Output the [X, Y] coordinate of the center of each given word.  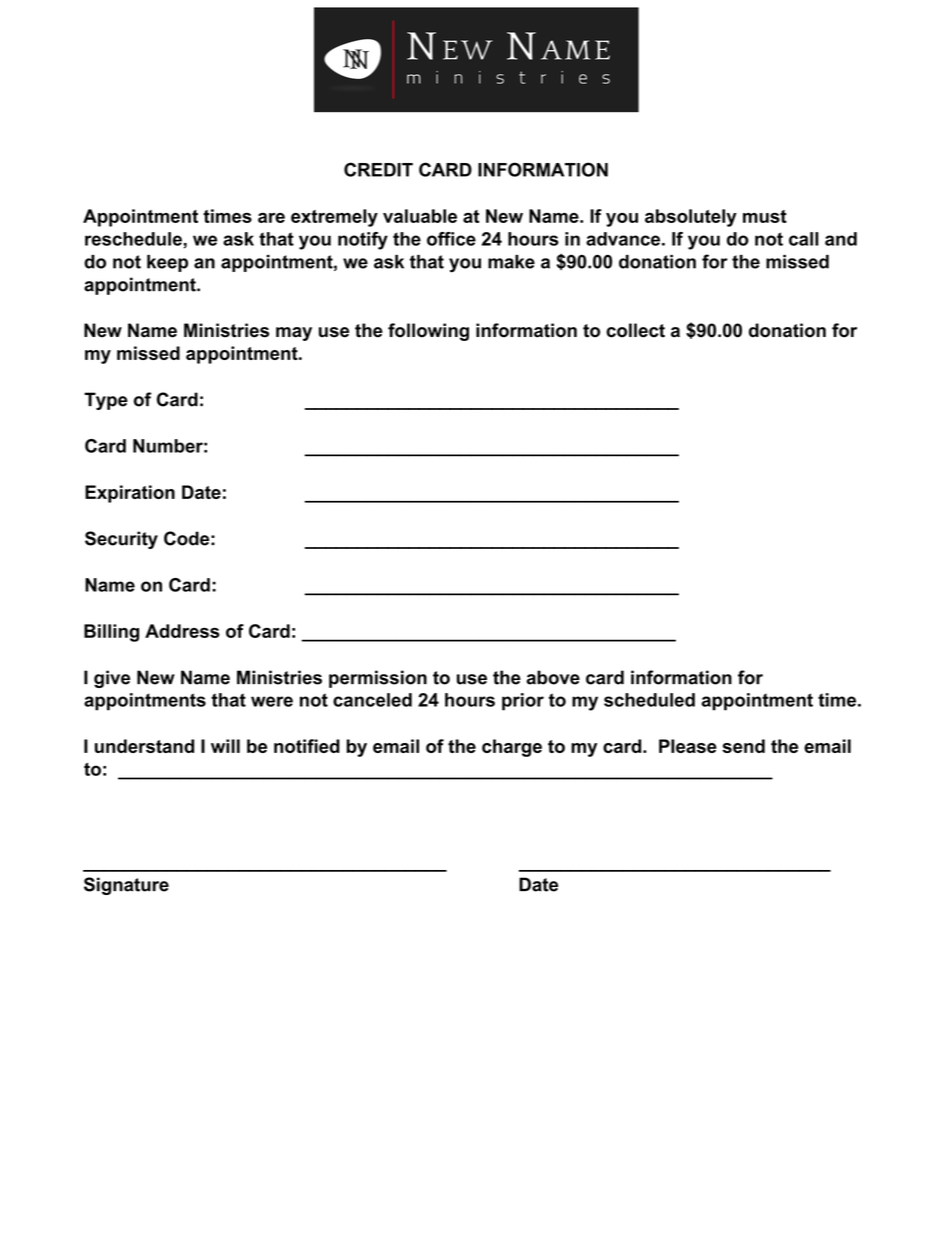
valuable [420, 216]
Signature [126, 886]
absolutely [691, 218]
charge [512, 748]
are [271, 218]
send [743, 746]
